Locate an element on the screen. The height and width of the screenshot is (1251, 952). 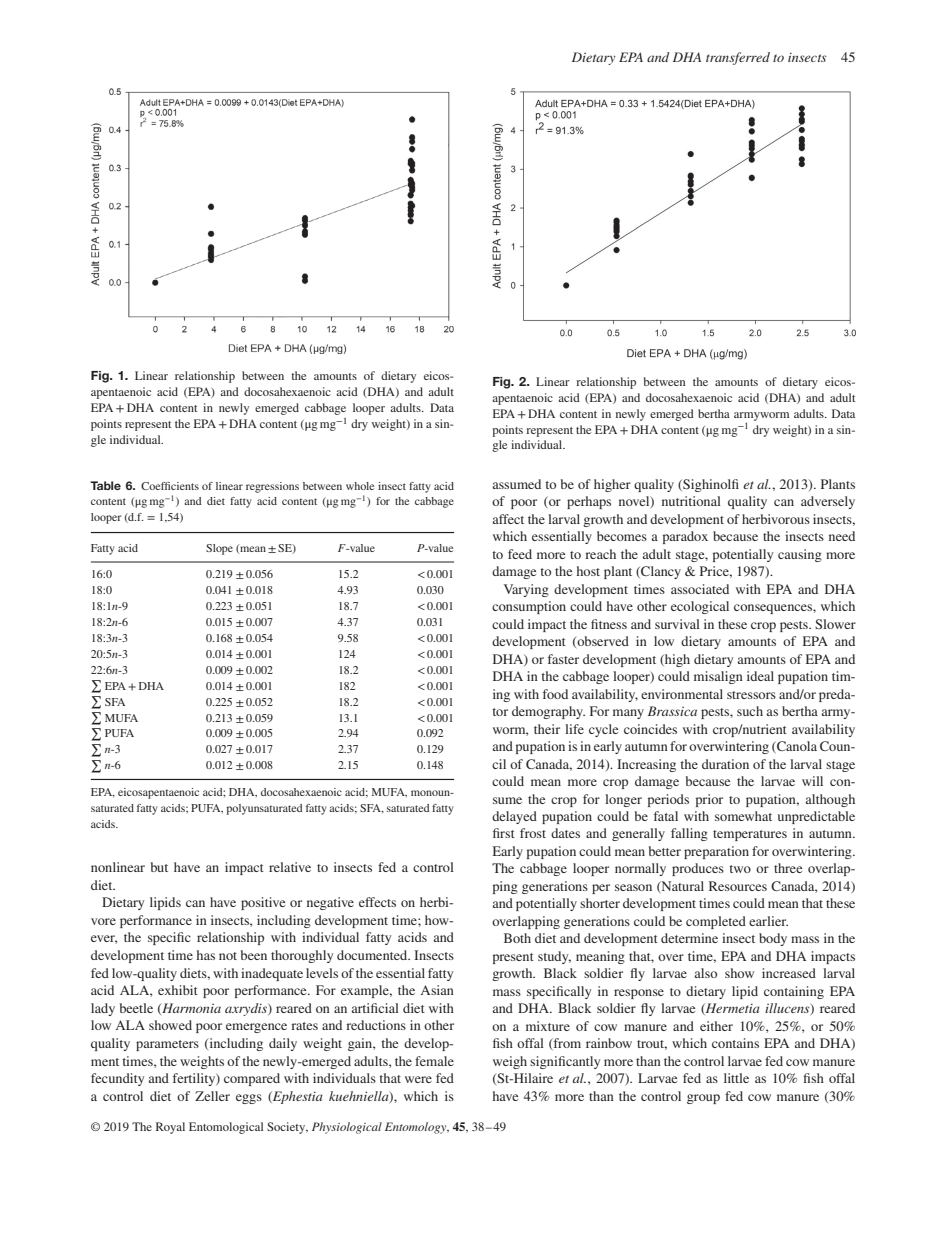
affect is located at coordinates (508, 519).
